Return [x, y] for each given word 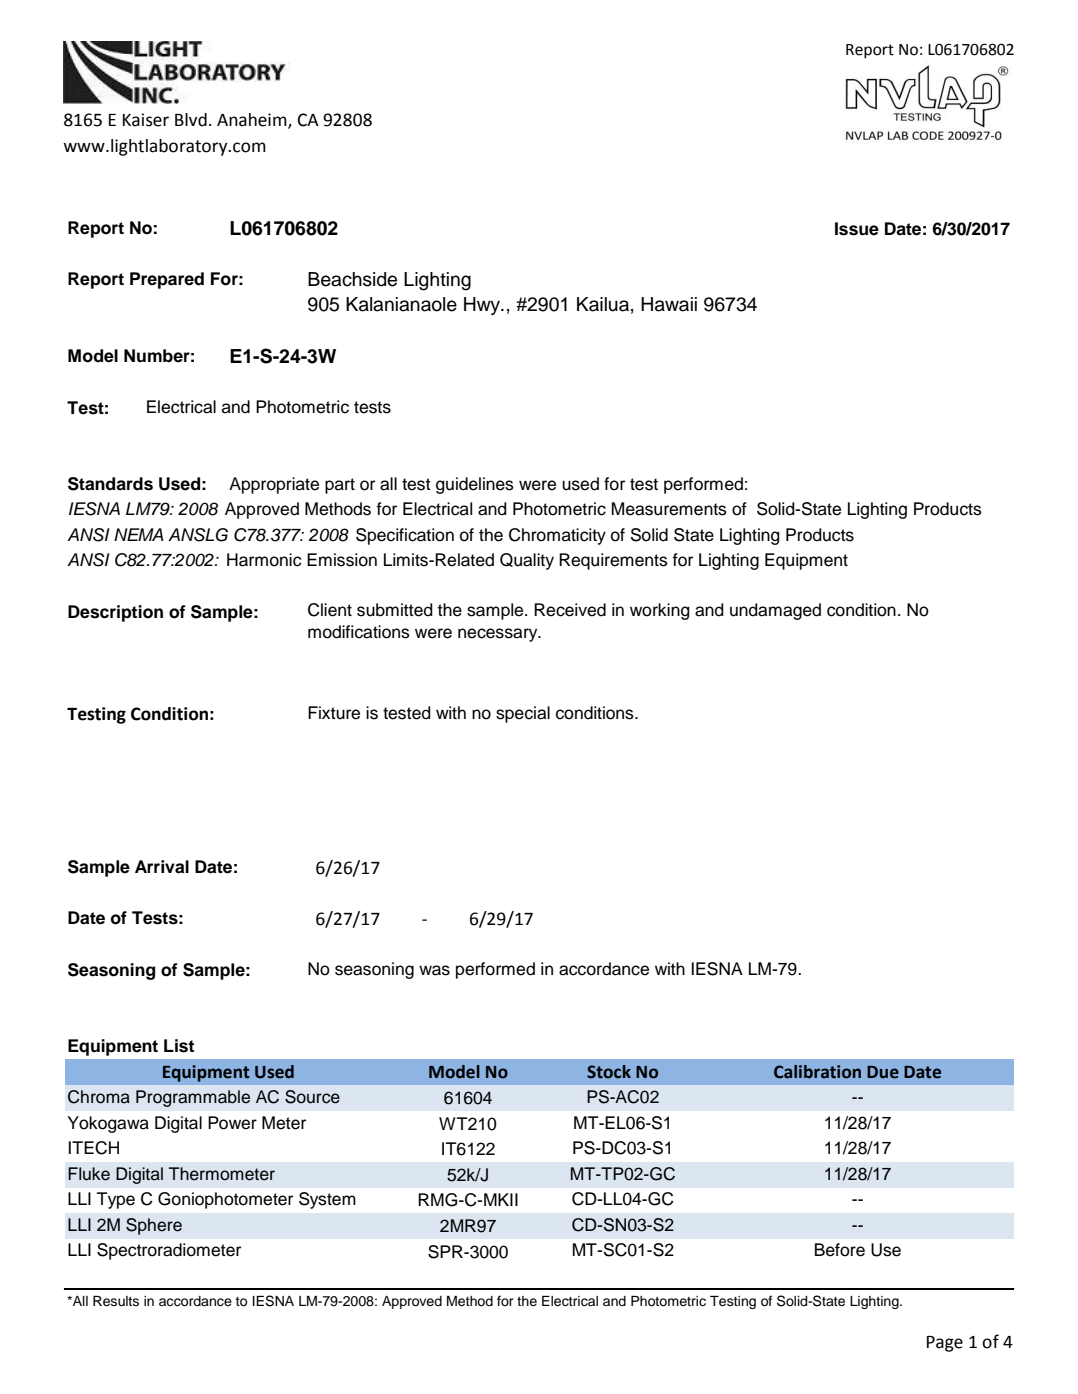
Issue [857, 229]
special [523, 714]
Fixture [334, 713]
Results [116, 1301]
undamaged [775, 611]
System [327, 1200]
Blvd [191, 120]
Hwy [483, 306]
